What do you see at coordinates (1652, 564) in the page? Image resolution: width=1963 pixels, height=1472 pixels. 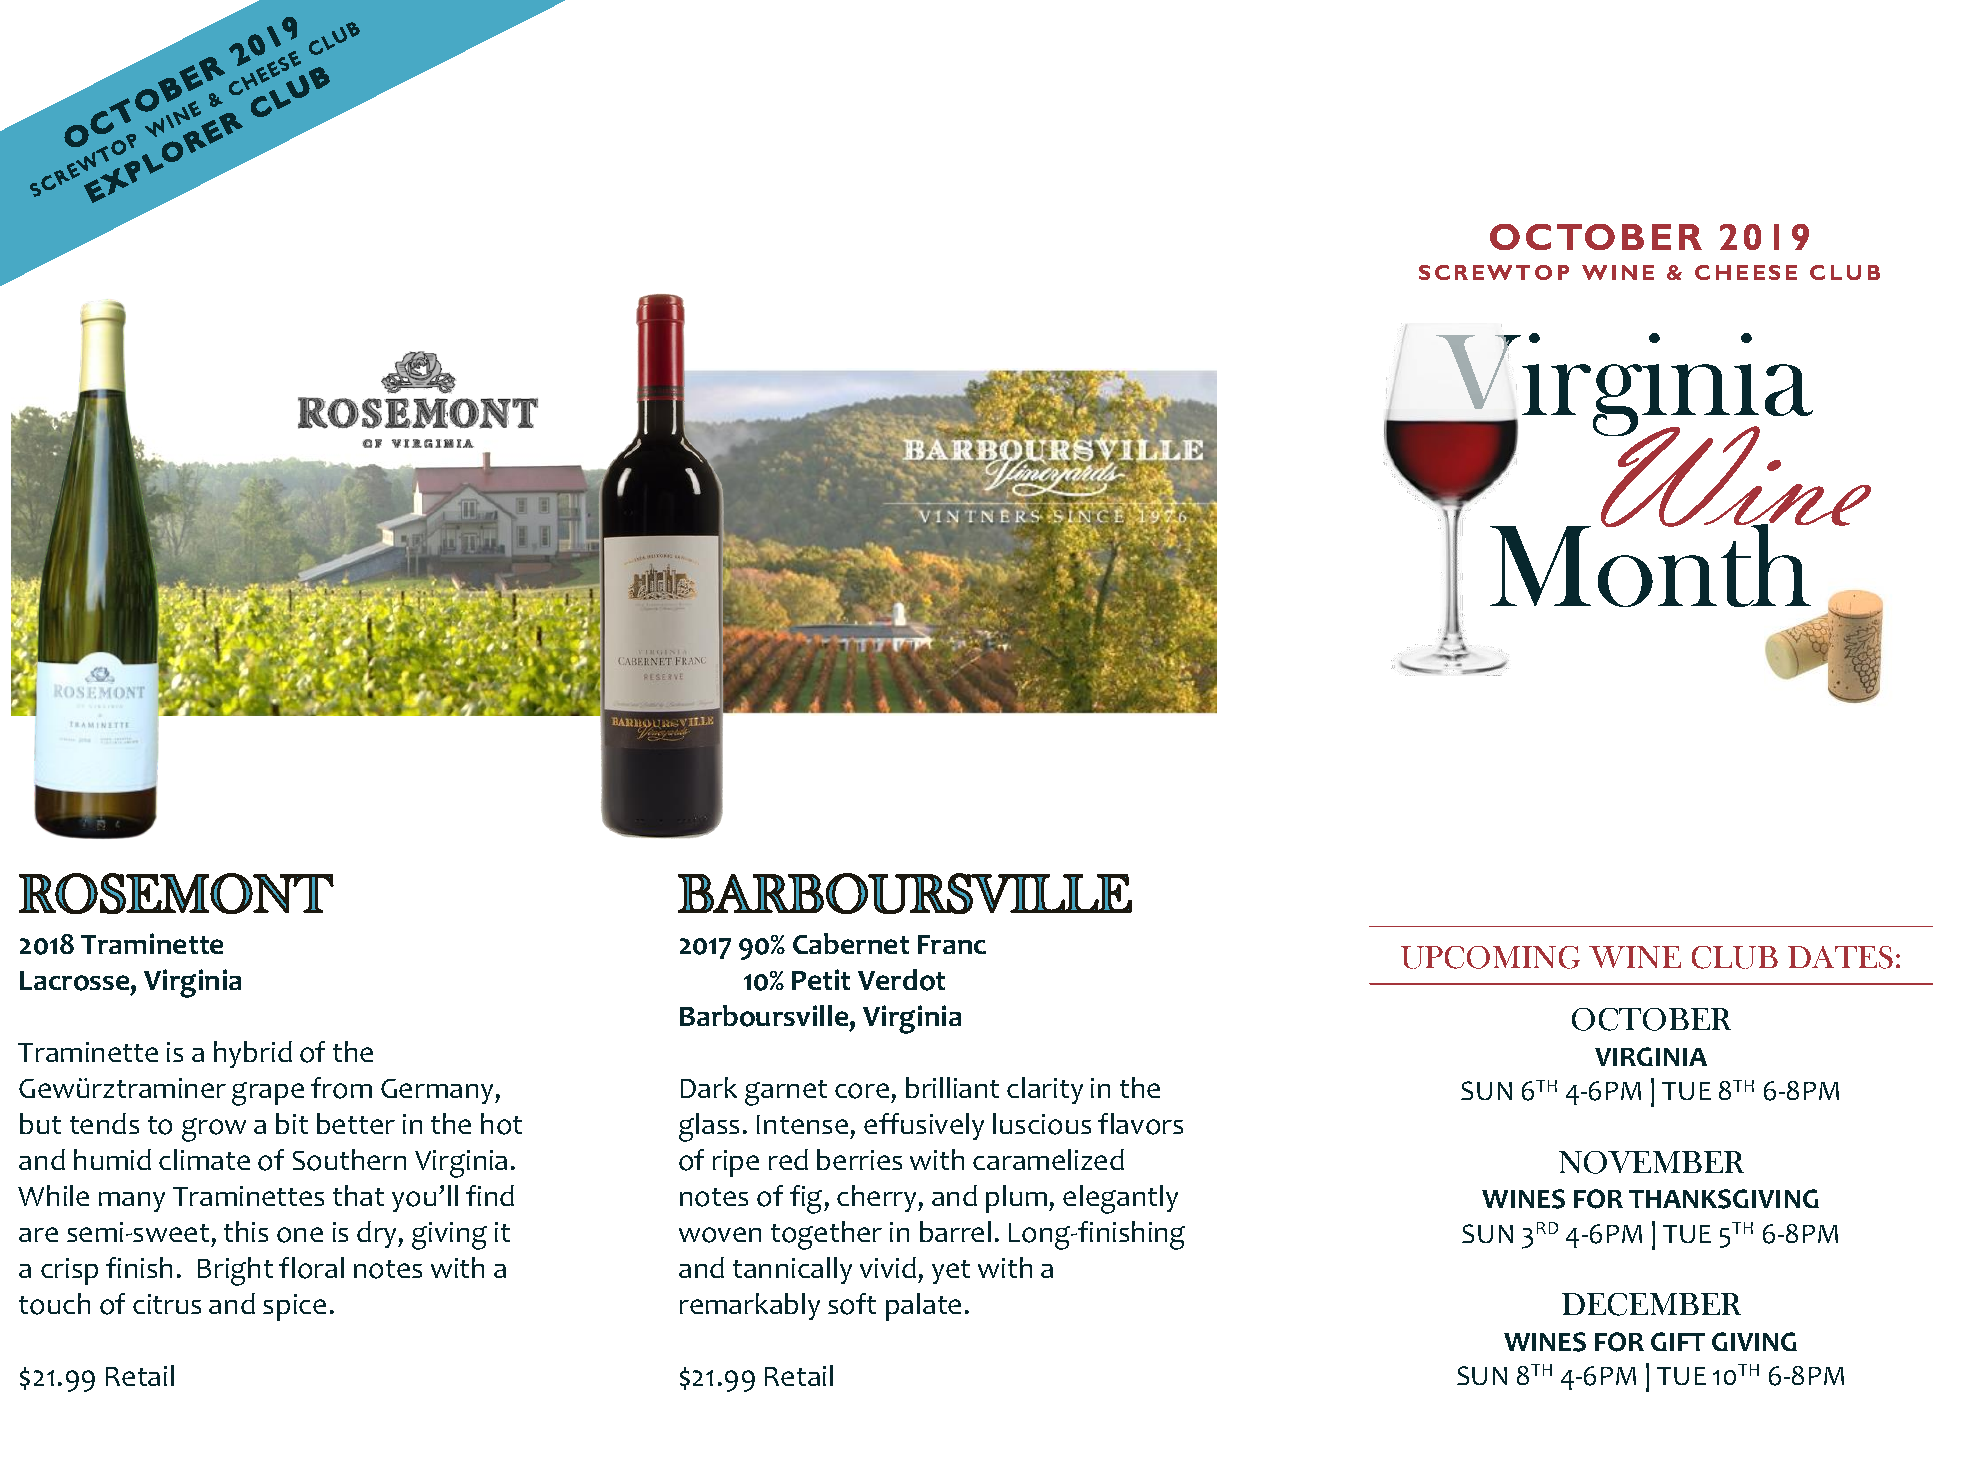 I see `Month` at bounding box center [1652, 564].
